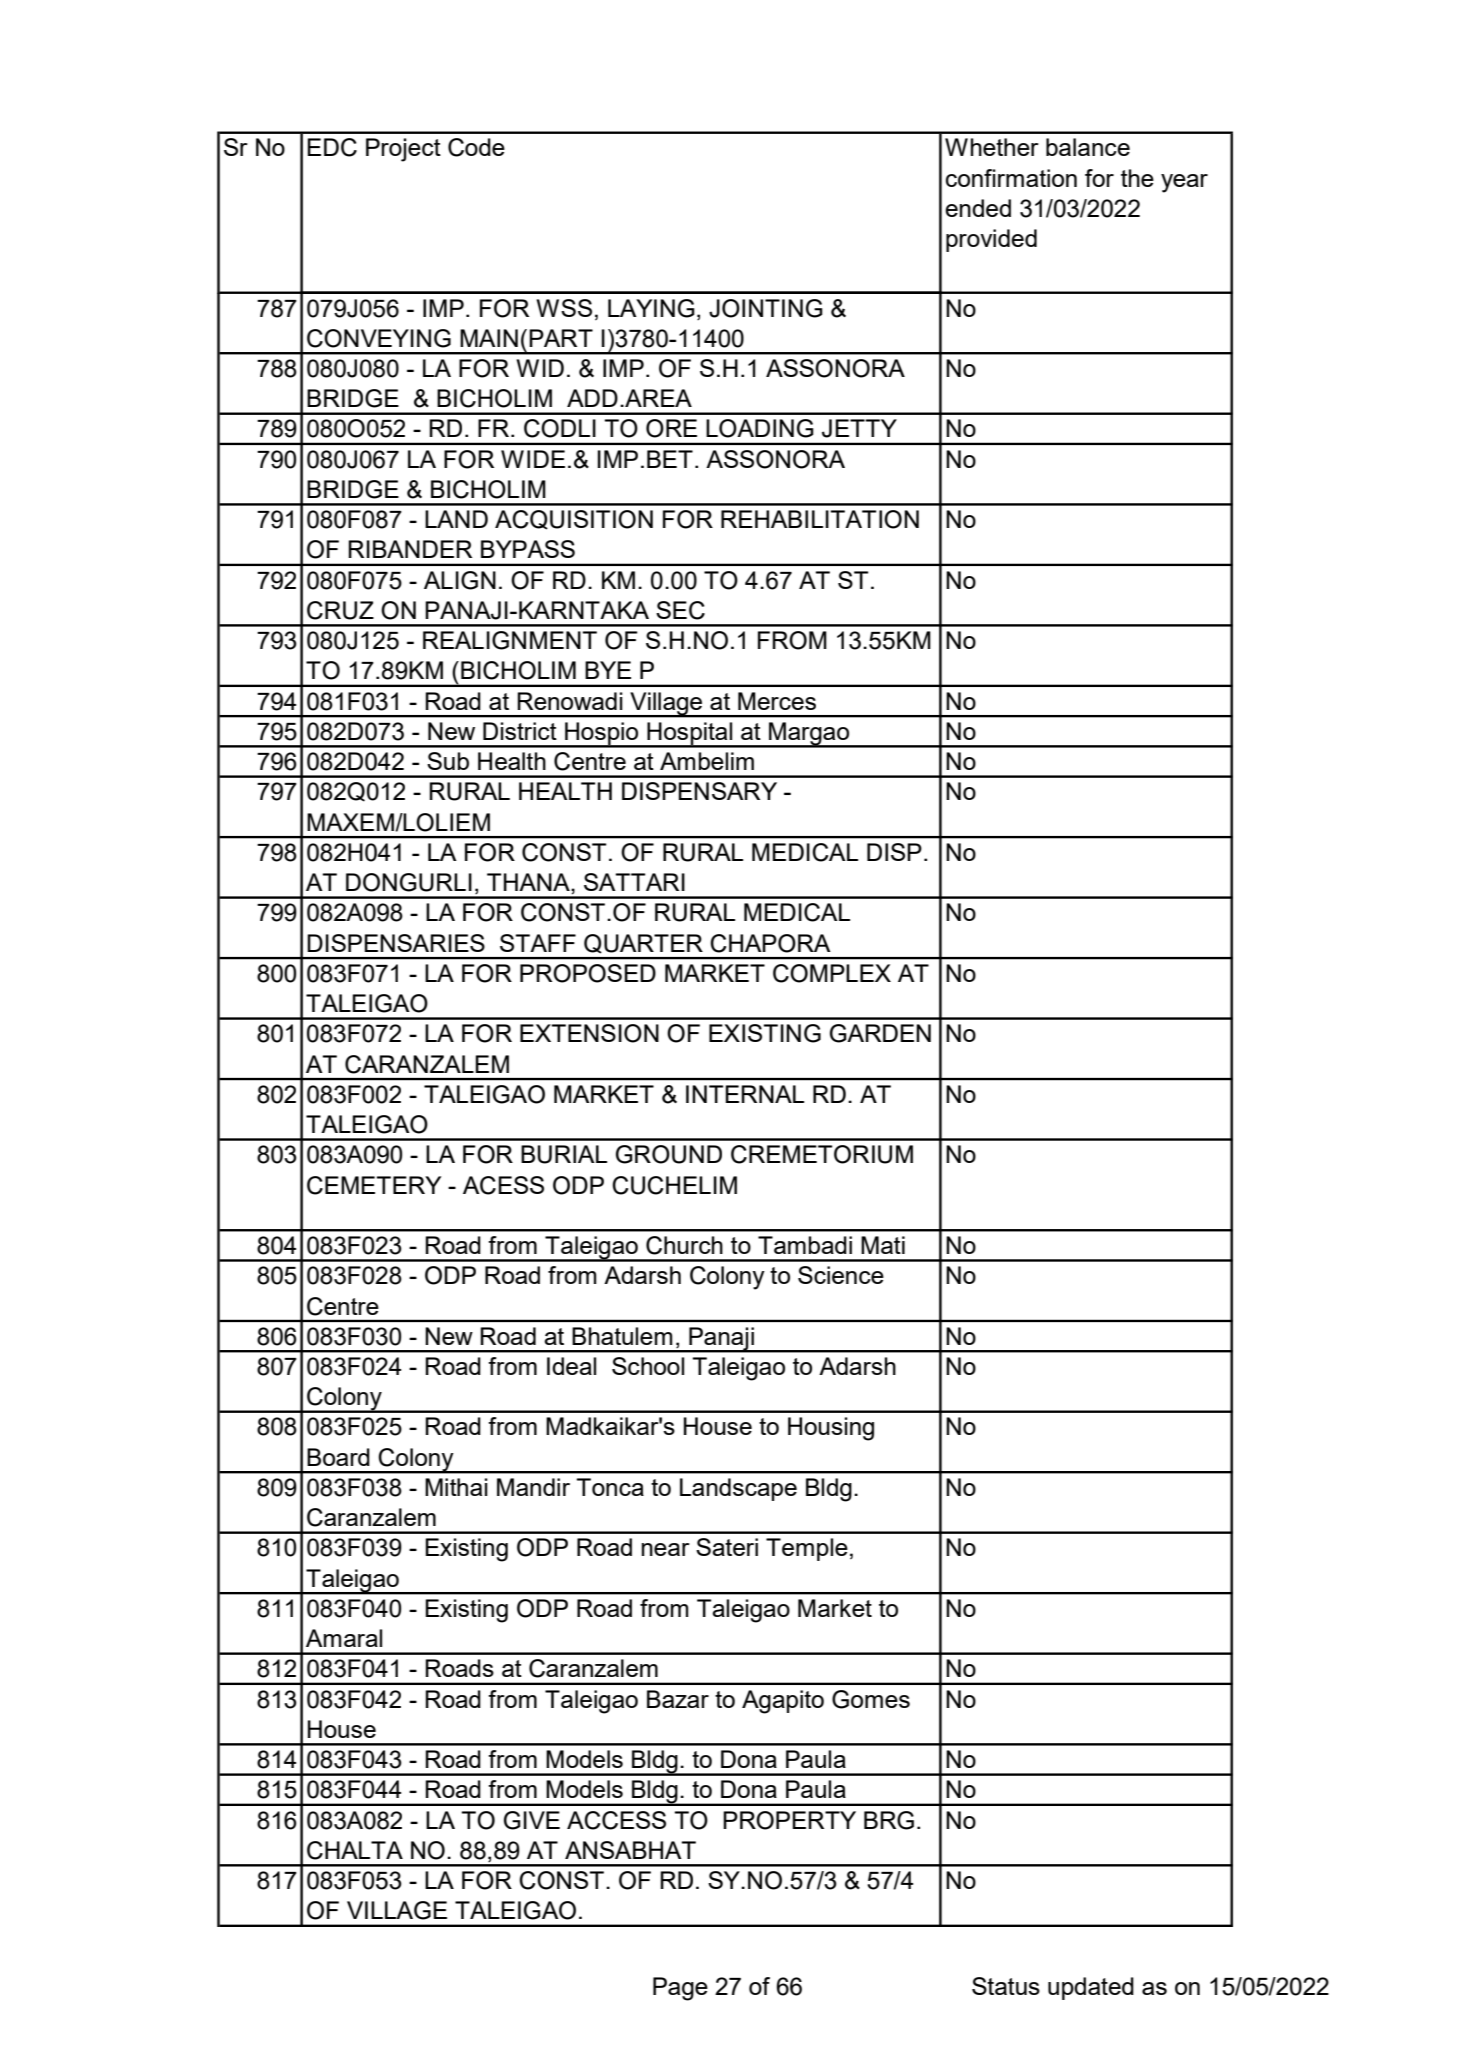 This screenshot has width=1457, height=2060. Describe the element at coordinates (338, 1457) in the screenshot. I see `Board` at that location.
